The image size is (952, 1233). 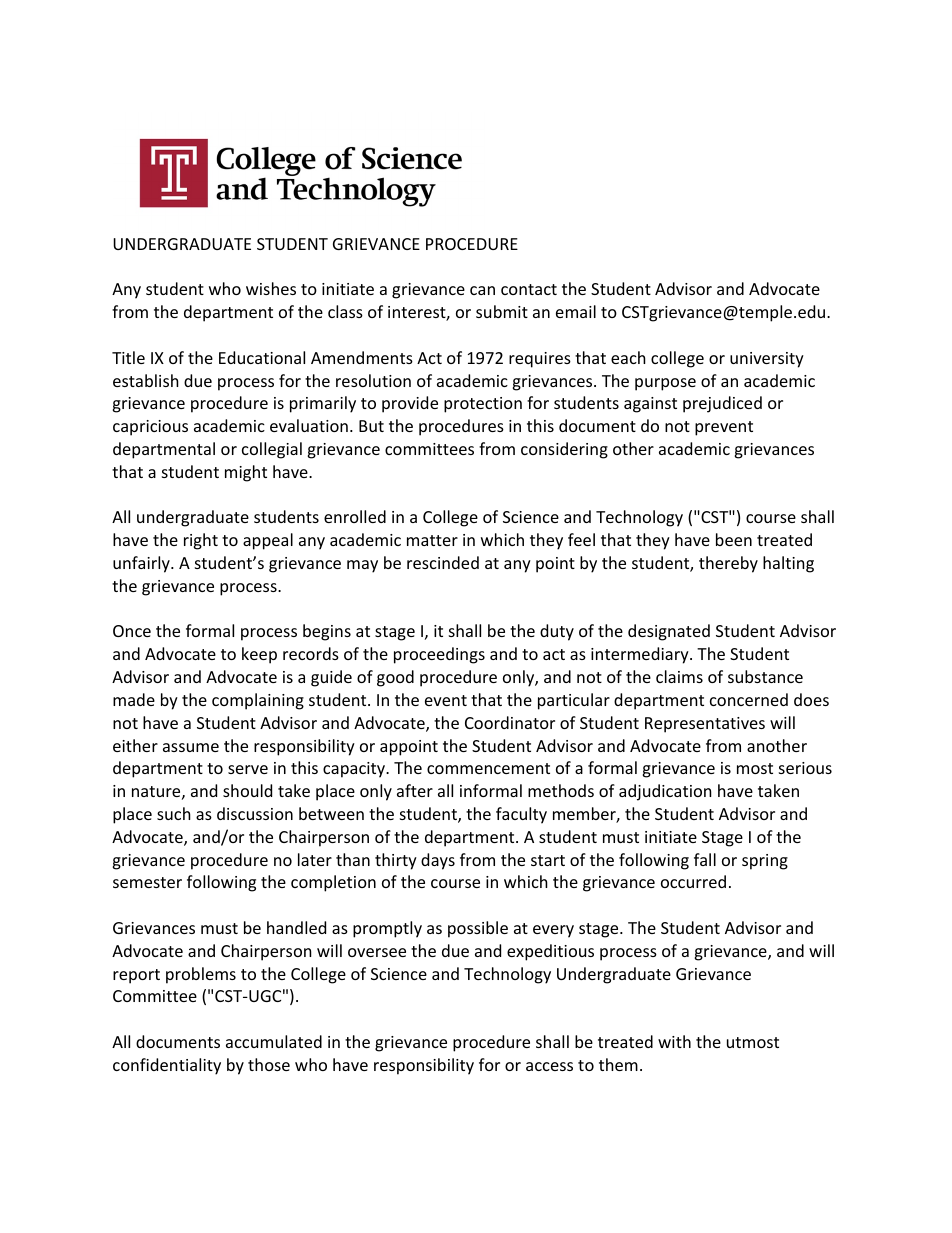 What do you see at coordinates (443, 562) in the screenshot?
I see `rescinded` at bounding box center [443, 562].
